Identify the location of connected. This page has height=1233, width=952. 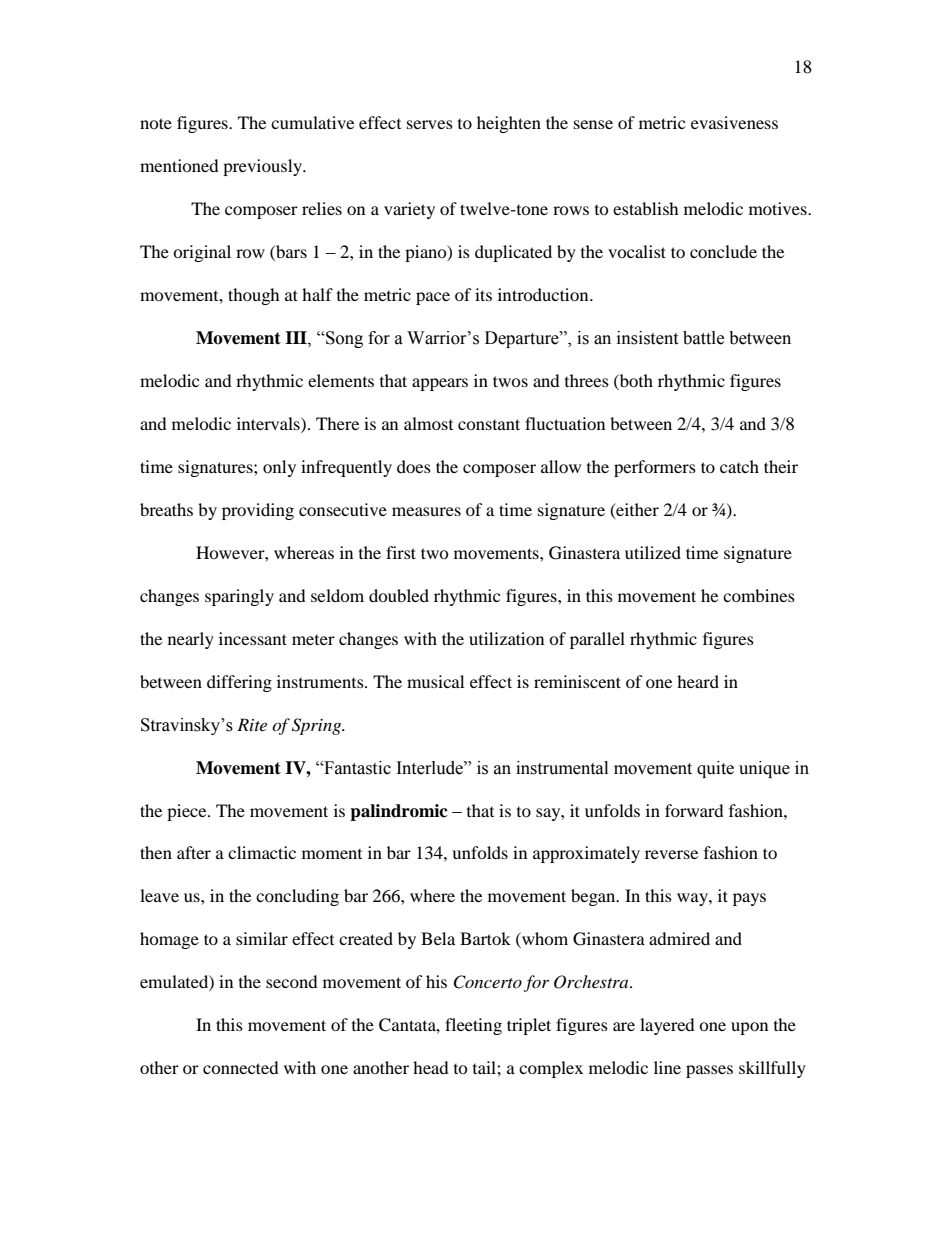
(241, 1067).
